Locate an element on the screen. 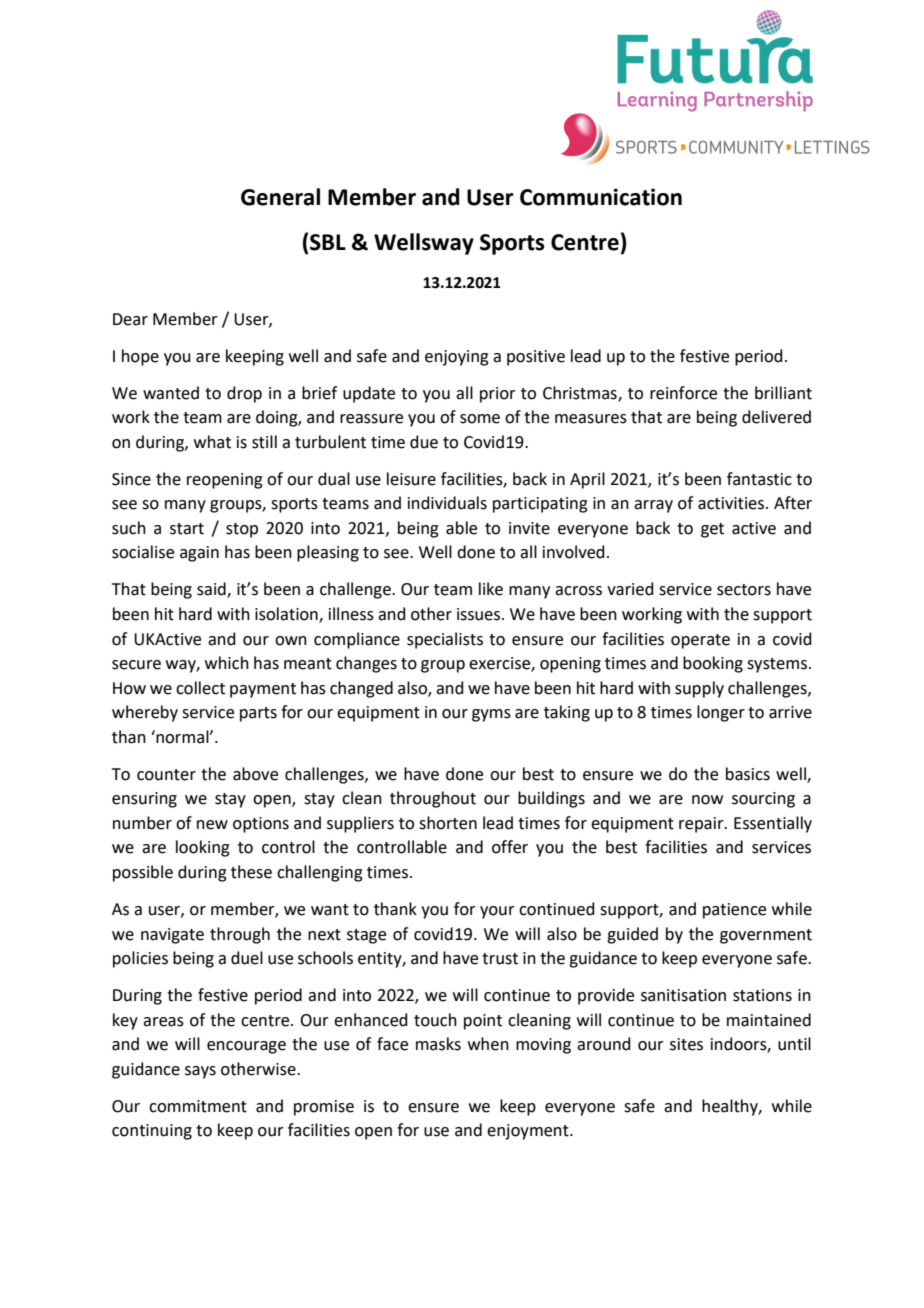 Image resolution: width=924 pixels, height=1308 pixels. SBL is located at coordinates (328, 242).
